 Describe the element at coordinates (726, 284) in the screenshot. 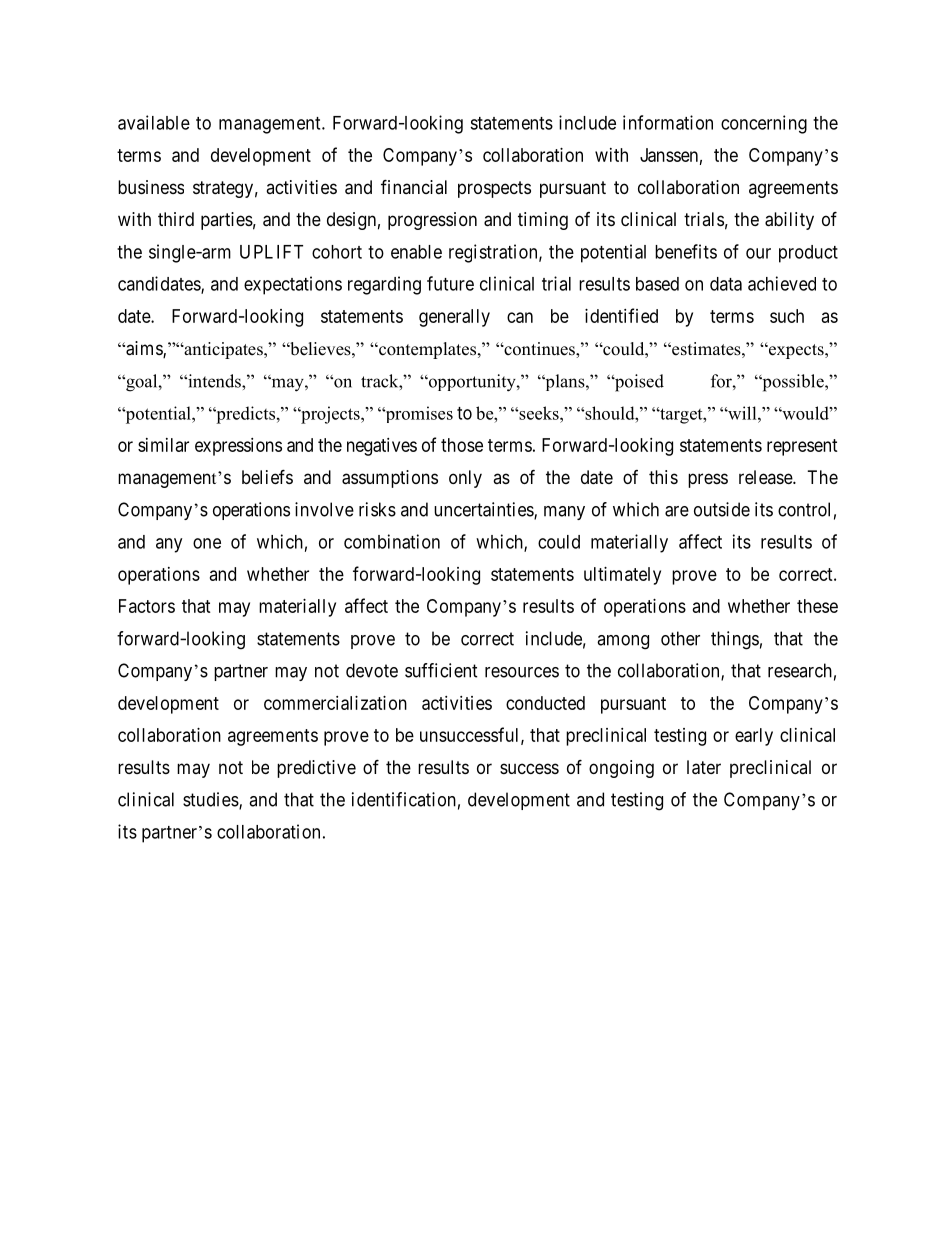

I see `data` at that location.
